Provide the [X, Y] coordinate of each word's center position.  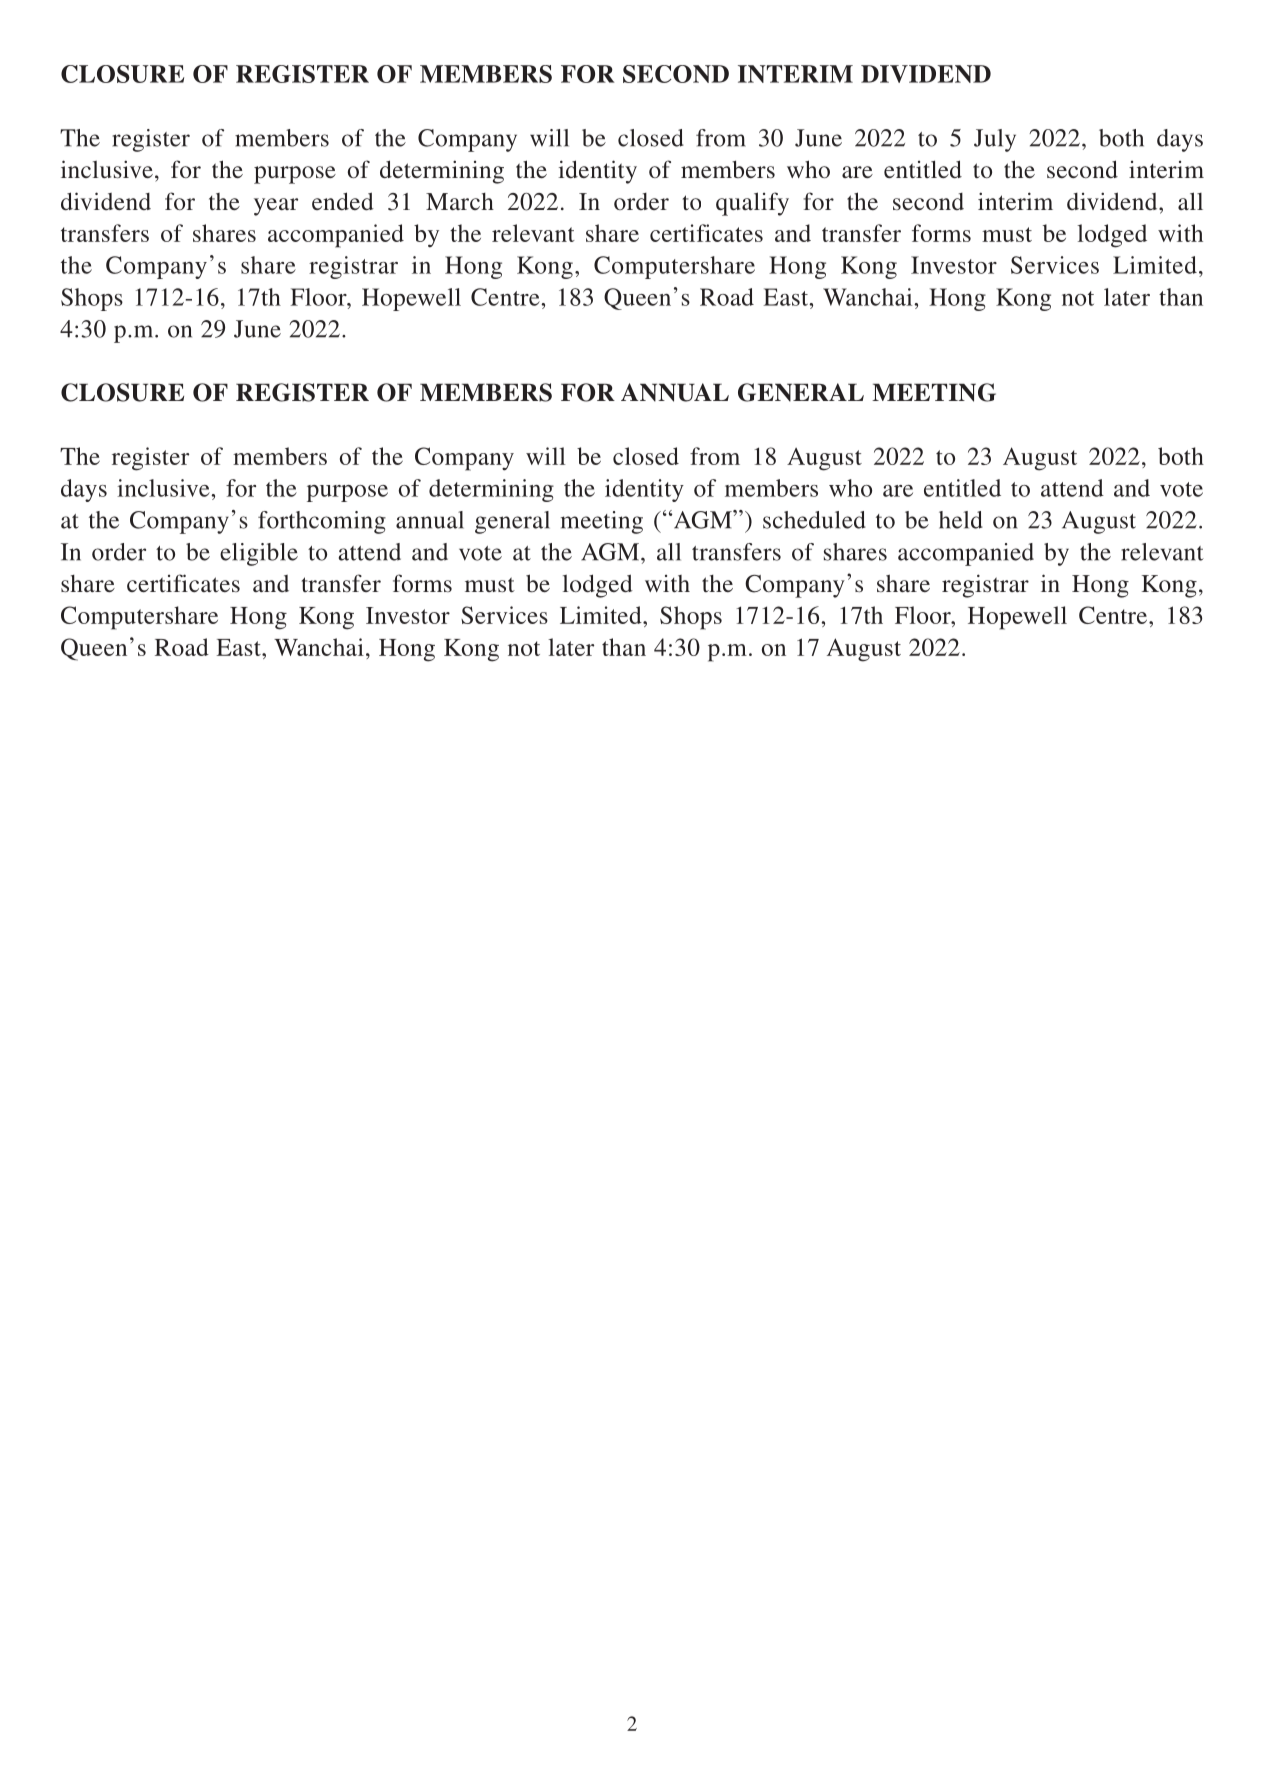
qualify [752, 204]
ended [343, 201]
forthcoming [322, 522]
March [460, 201]
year [276, 207]
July [995, 140]
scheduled [814, 520]
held [961, 520]
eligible [259, 554]
